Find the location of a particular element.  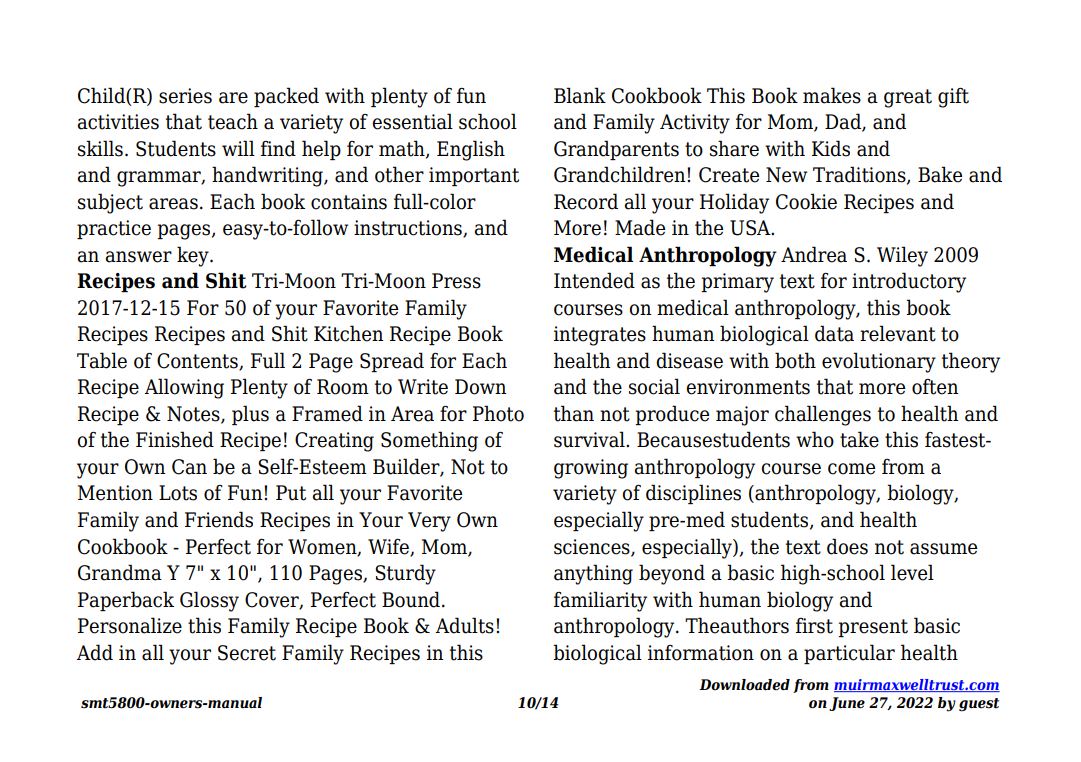

information is located at coordinates (701, 653).
